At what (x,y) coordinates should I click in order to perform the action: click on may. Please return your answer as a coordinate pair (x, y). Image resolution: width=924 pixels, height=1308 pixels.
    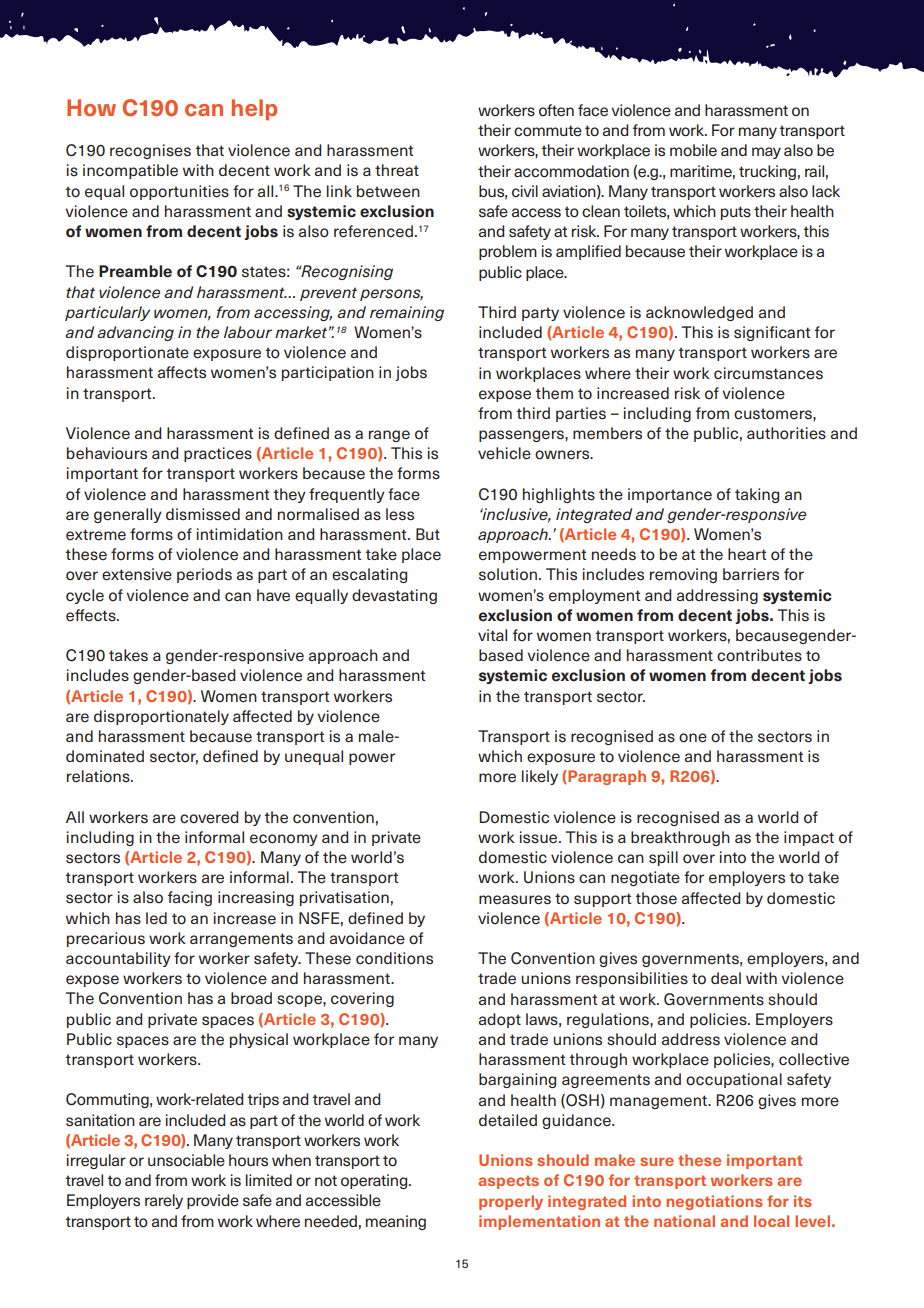
    Looking at the image, I should click on (766, 153).
